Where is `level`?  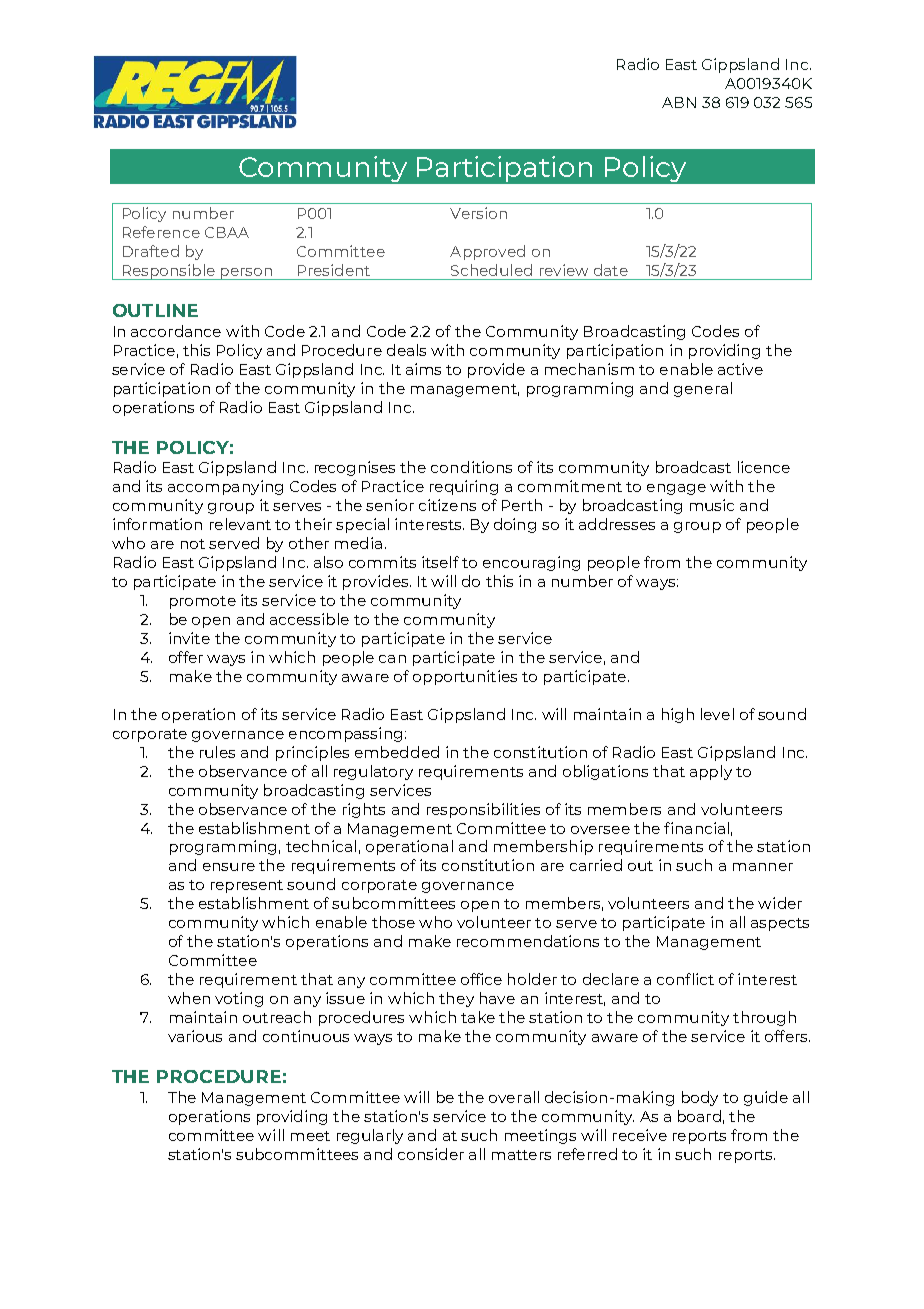 level is located at coordinates (717, 714).
